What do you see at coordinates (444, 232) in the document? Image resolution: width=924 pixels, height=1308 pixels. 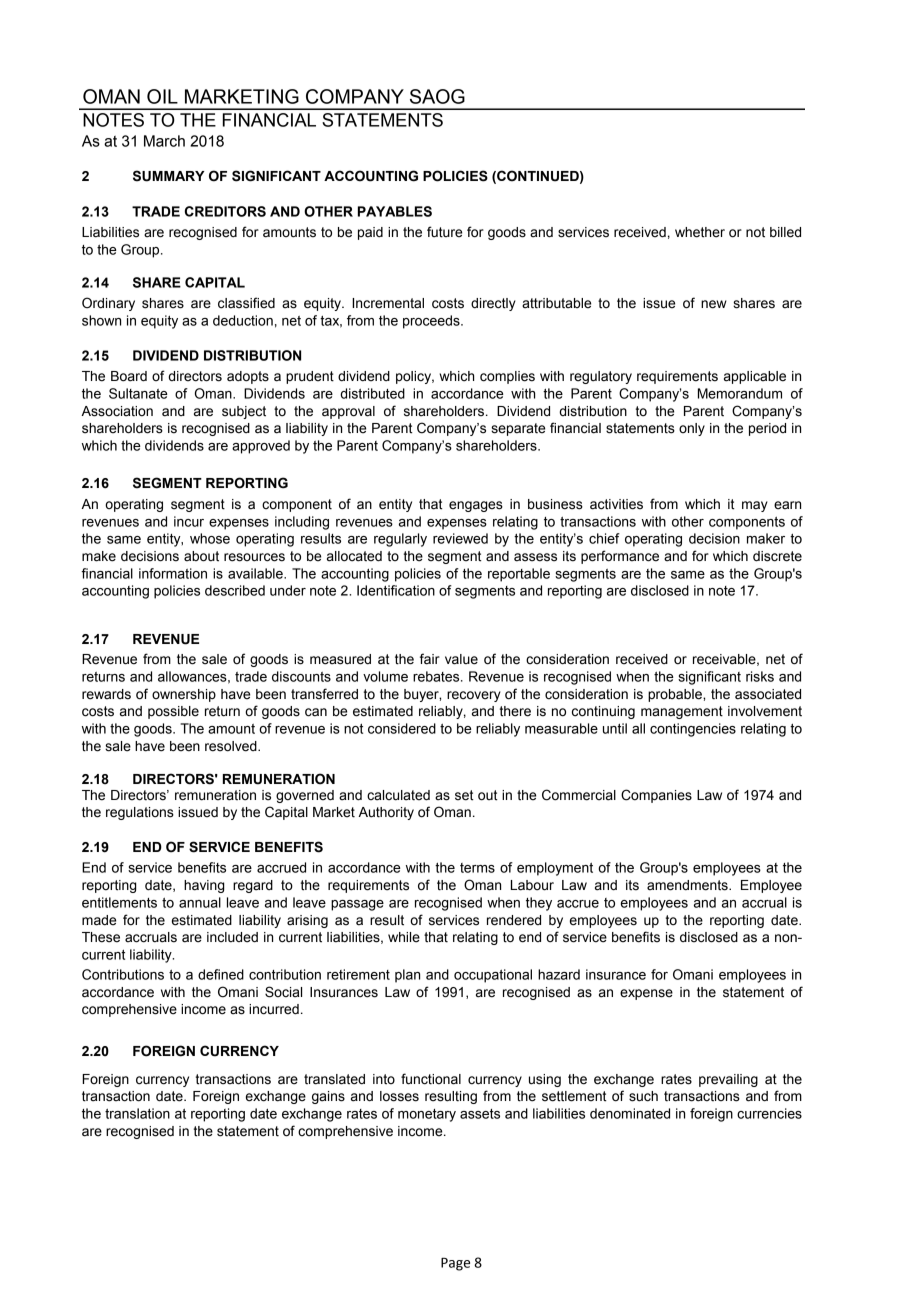 I see `future` at bounding box center [444, 232].
